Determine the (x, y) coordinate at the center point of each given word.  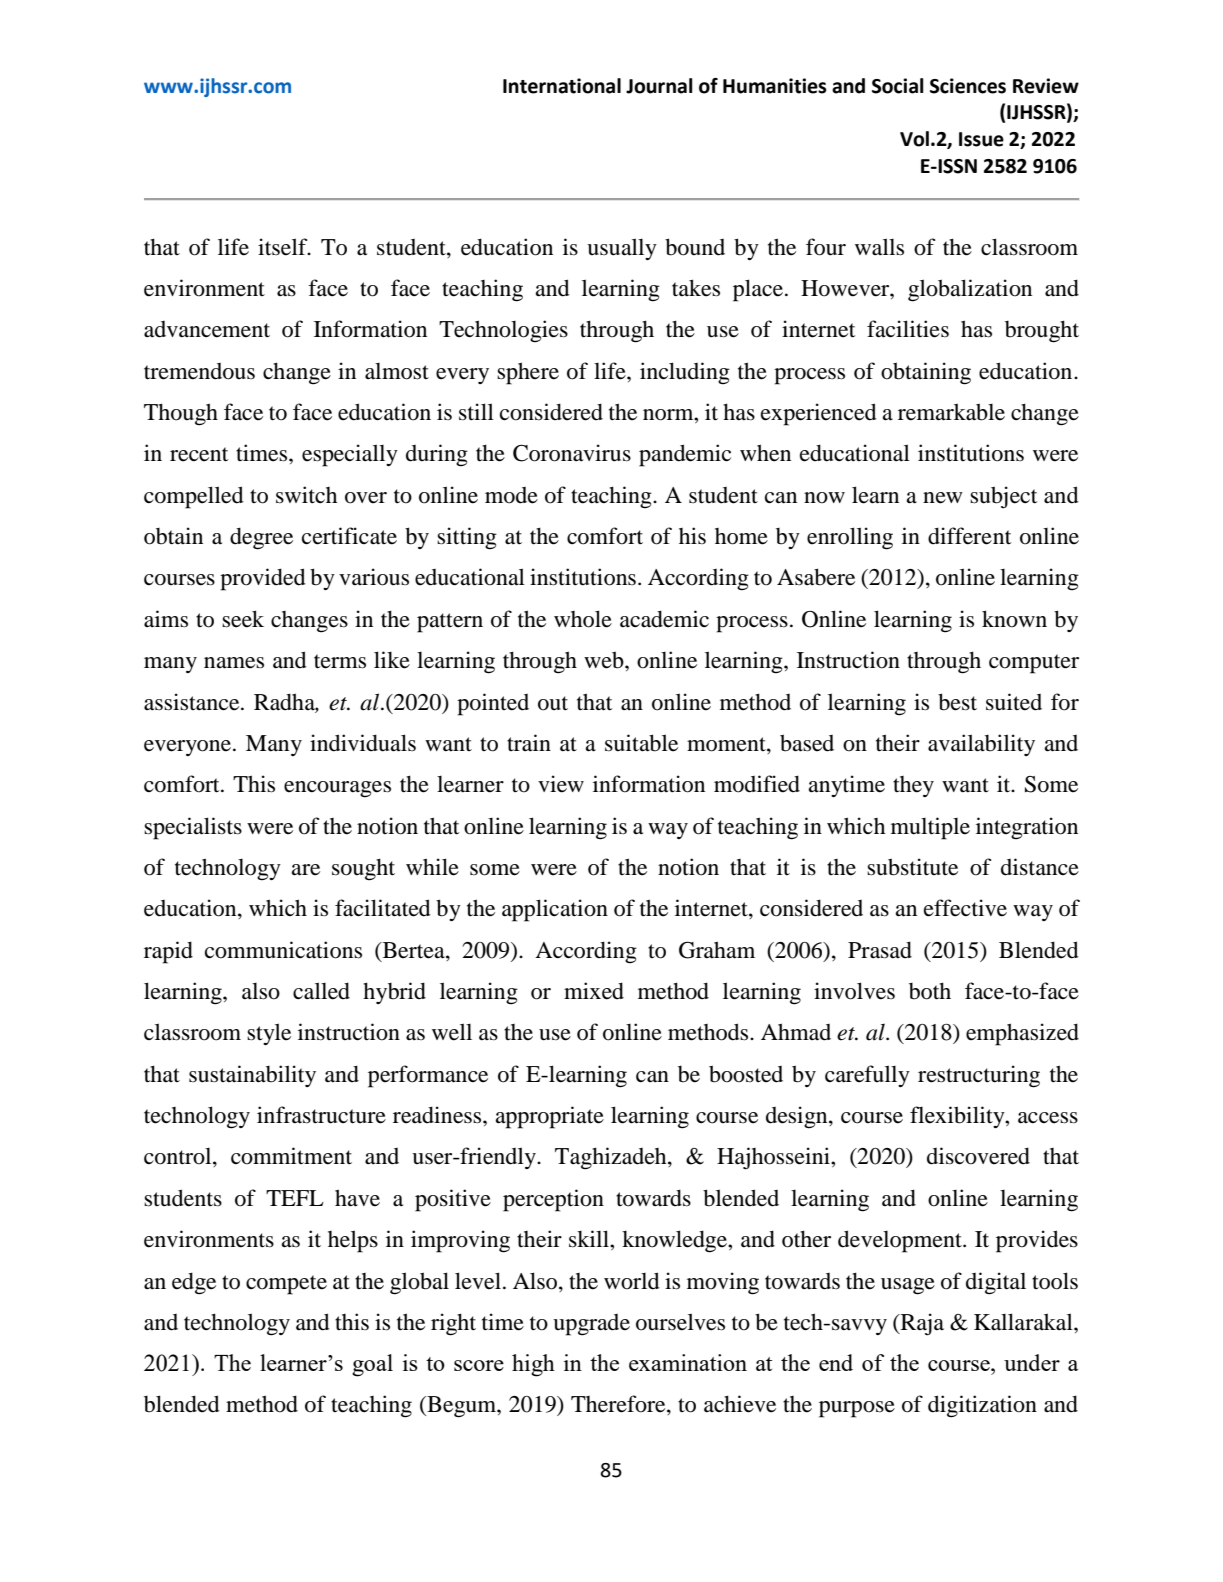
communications (283, 950)
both (930, 991)
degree (261, 538)
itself (284, 247)
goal (372, 1365)
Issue (981, 139)
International (562, 86)
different (969, 536)
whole (583, 619)
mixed (594, 991)
